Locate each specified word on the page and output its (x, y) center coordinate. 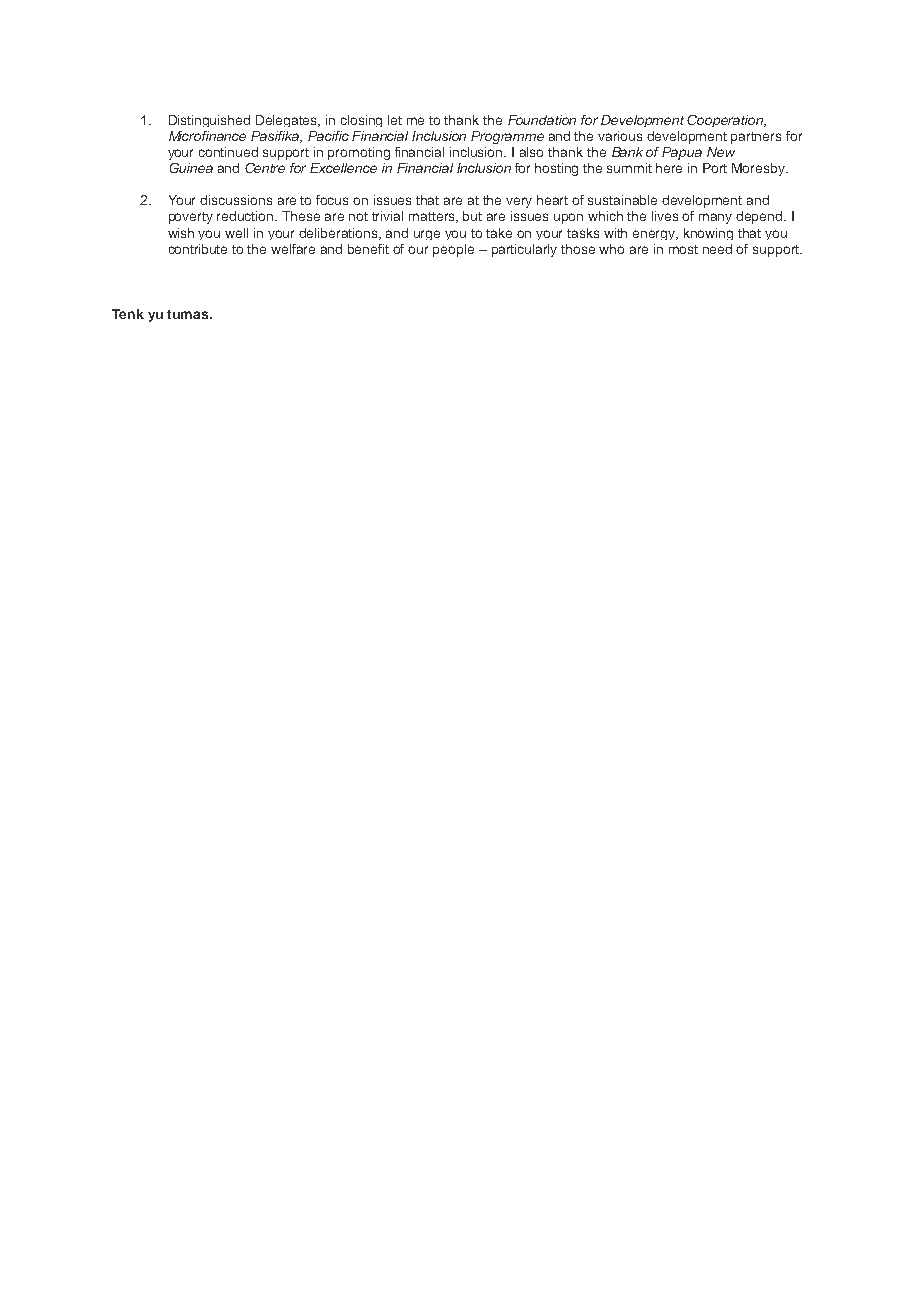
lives (665, 216)
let (395, 120)
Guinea (191, 168)
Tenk (128, 314)
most (683, 249)
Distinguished (209, 121)
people (453, 250)
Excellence (343, 168)
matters (433, 217)
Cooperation (726, 121)
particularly (524, 250)
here (669, 168)
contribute (198, 249)
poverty (191, 218)
